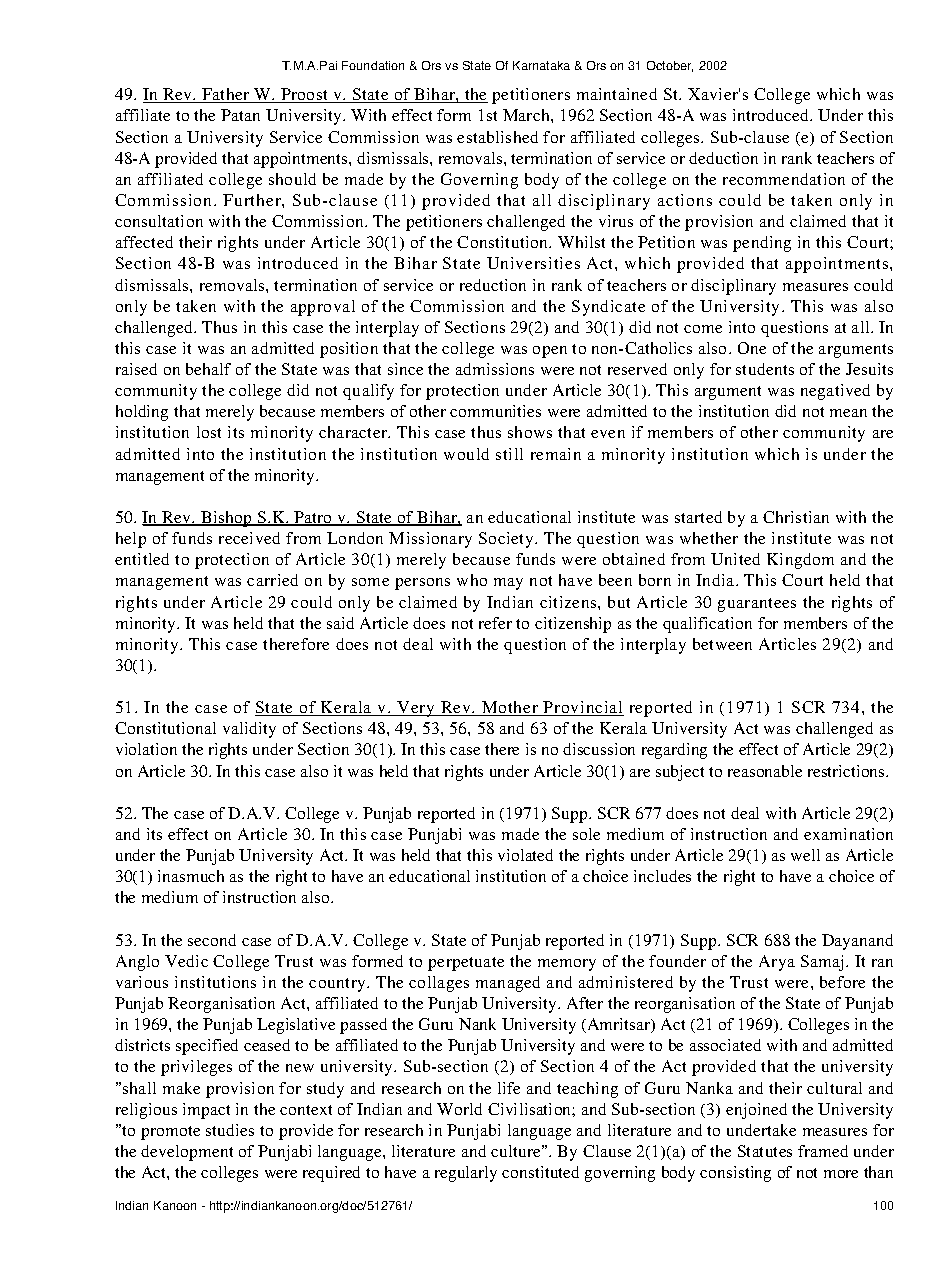 This document has width=952, height=1268. I want to click on studies, so click(230, 1130).
